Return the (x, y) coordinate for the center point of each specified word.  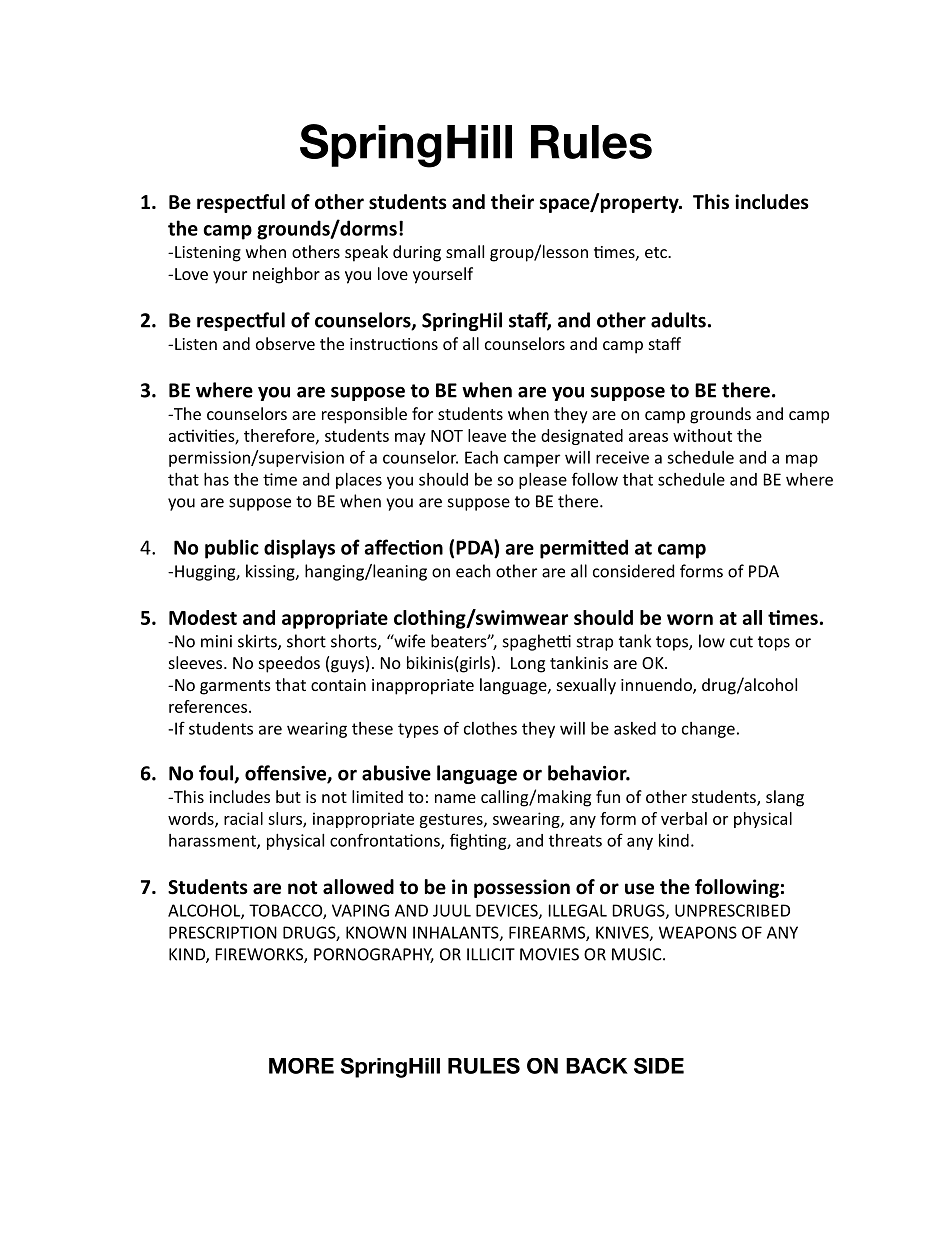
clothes (490, 728)
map (802, 460)
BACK (597, 1066)
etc (657, 252)
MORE (301, 1066)
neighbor (286, 275)
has (216, 479)
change (708, 730)
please (543, 481)
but (288, 796)
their (512, 202)
